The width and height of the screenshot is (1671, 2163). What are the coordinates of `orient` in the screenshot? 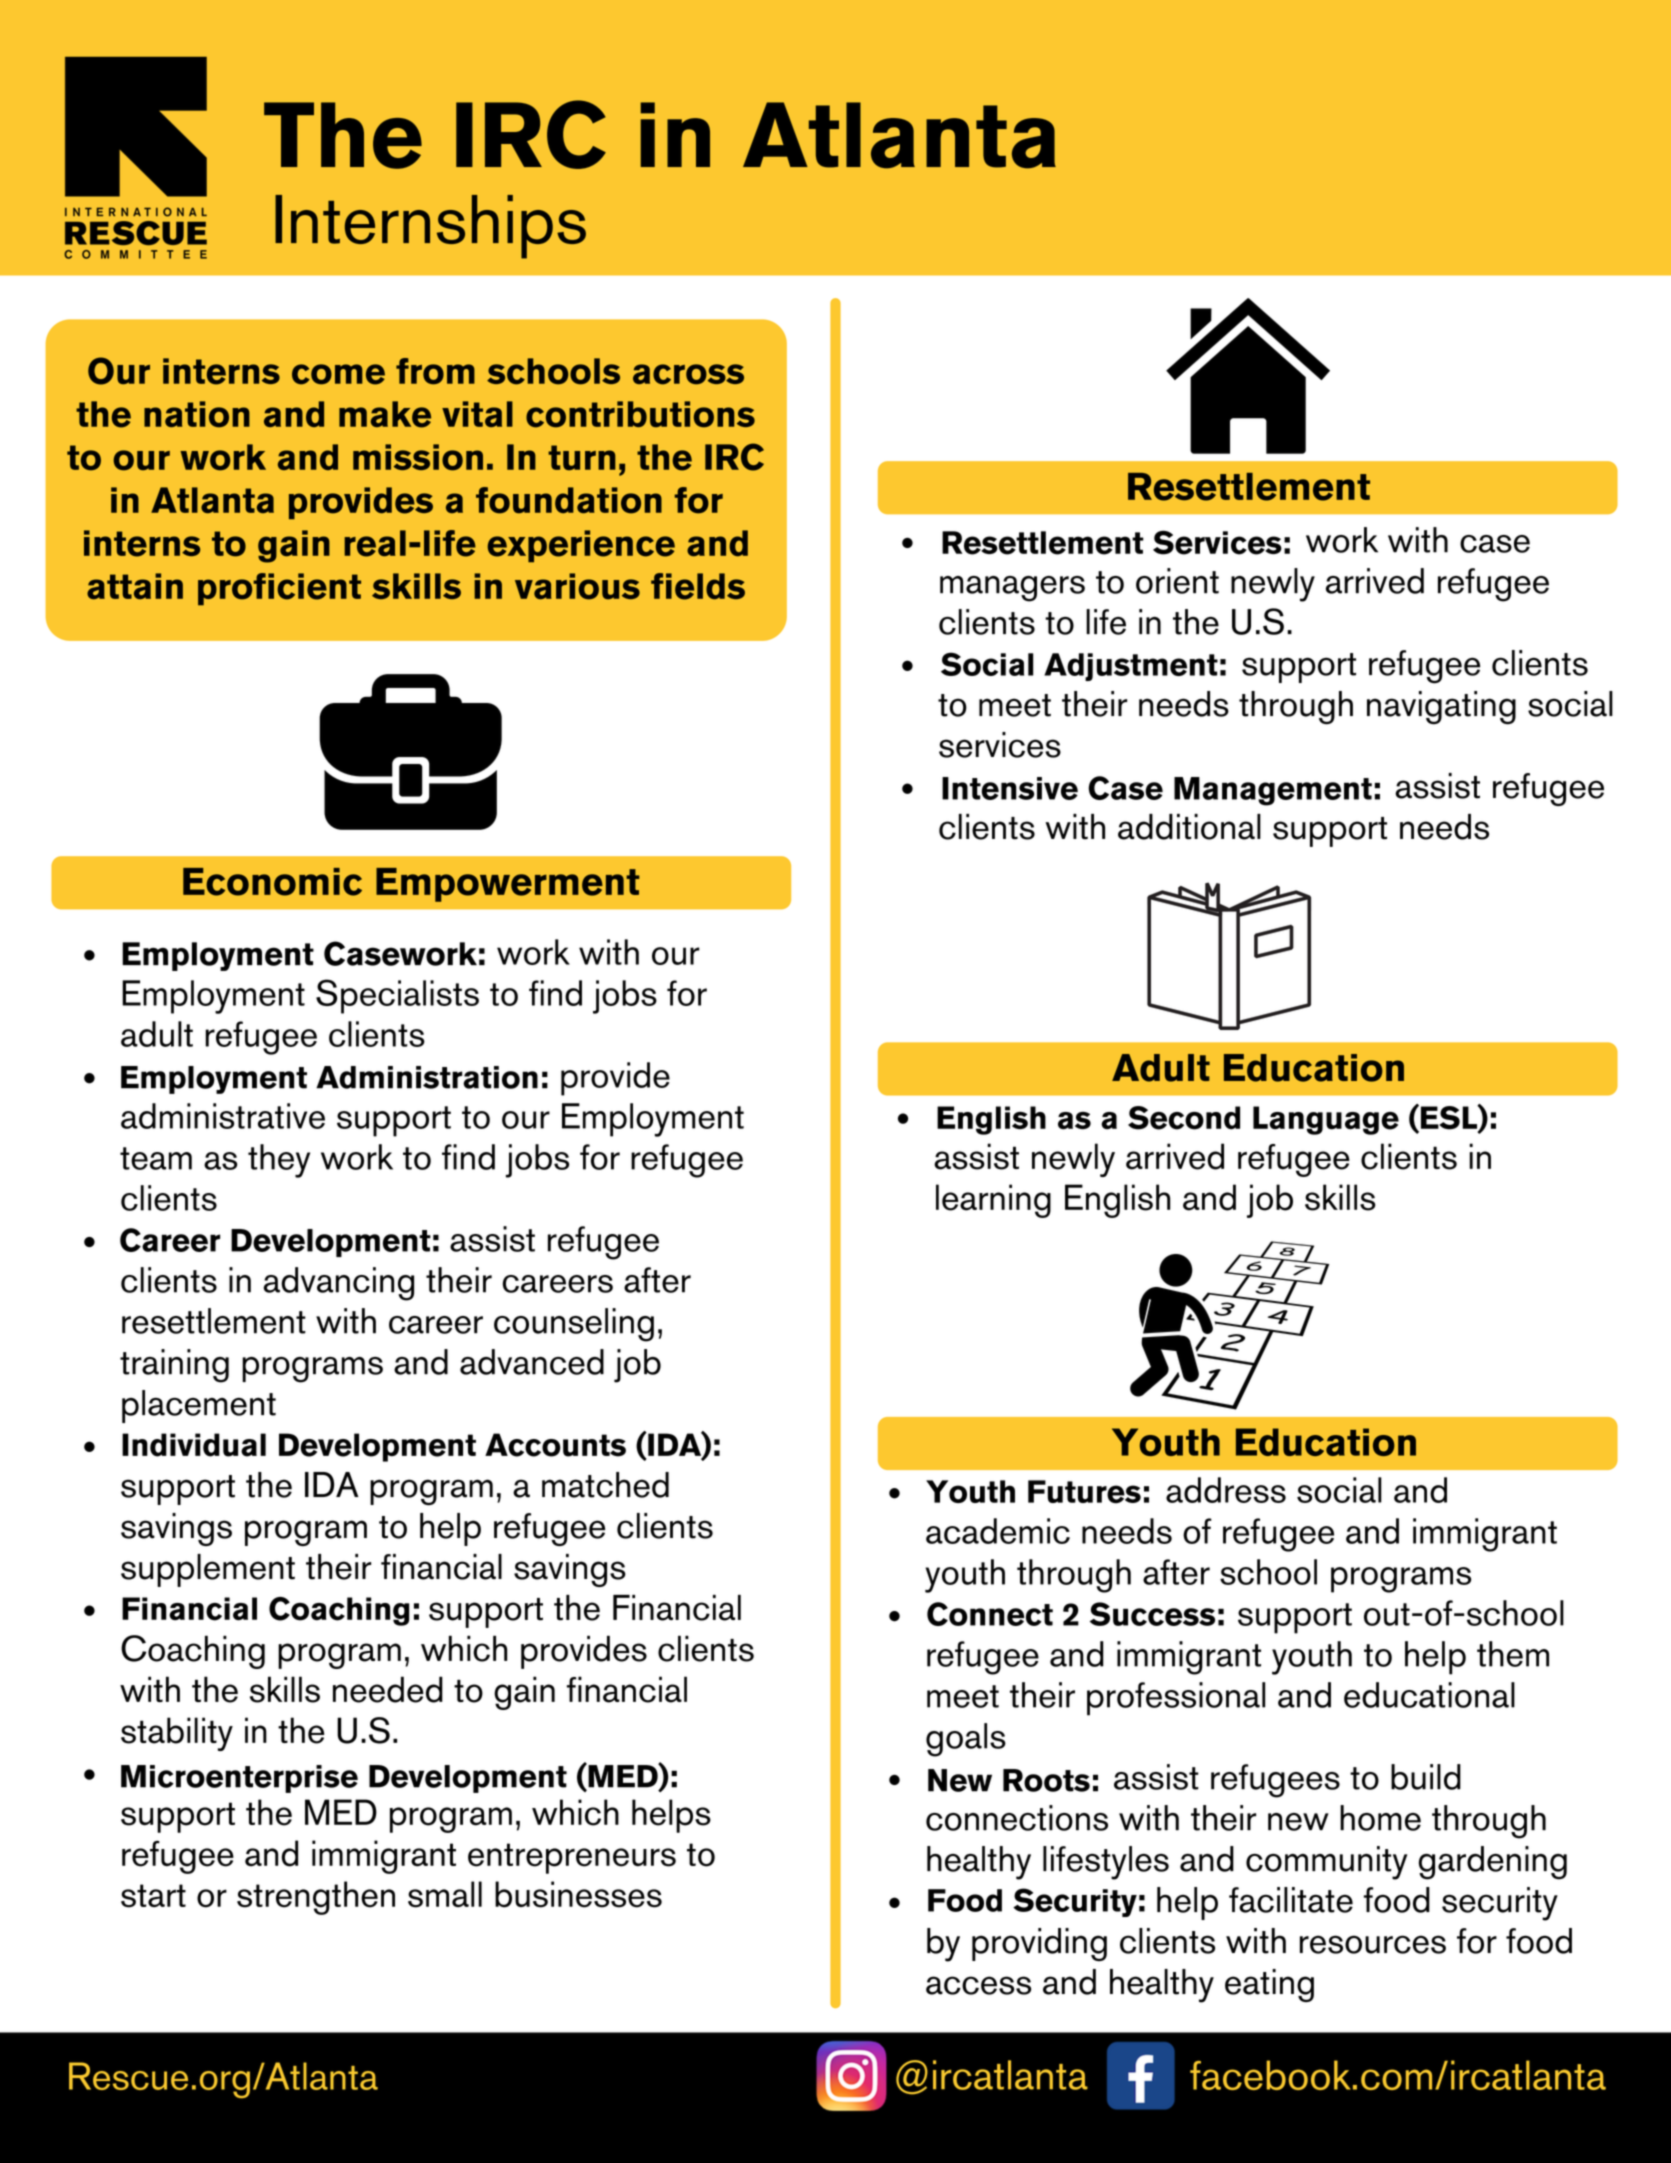 It's located at (1177, 581).
